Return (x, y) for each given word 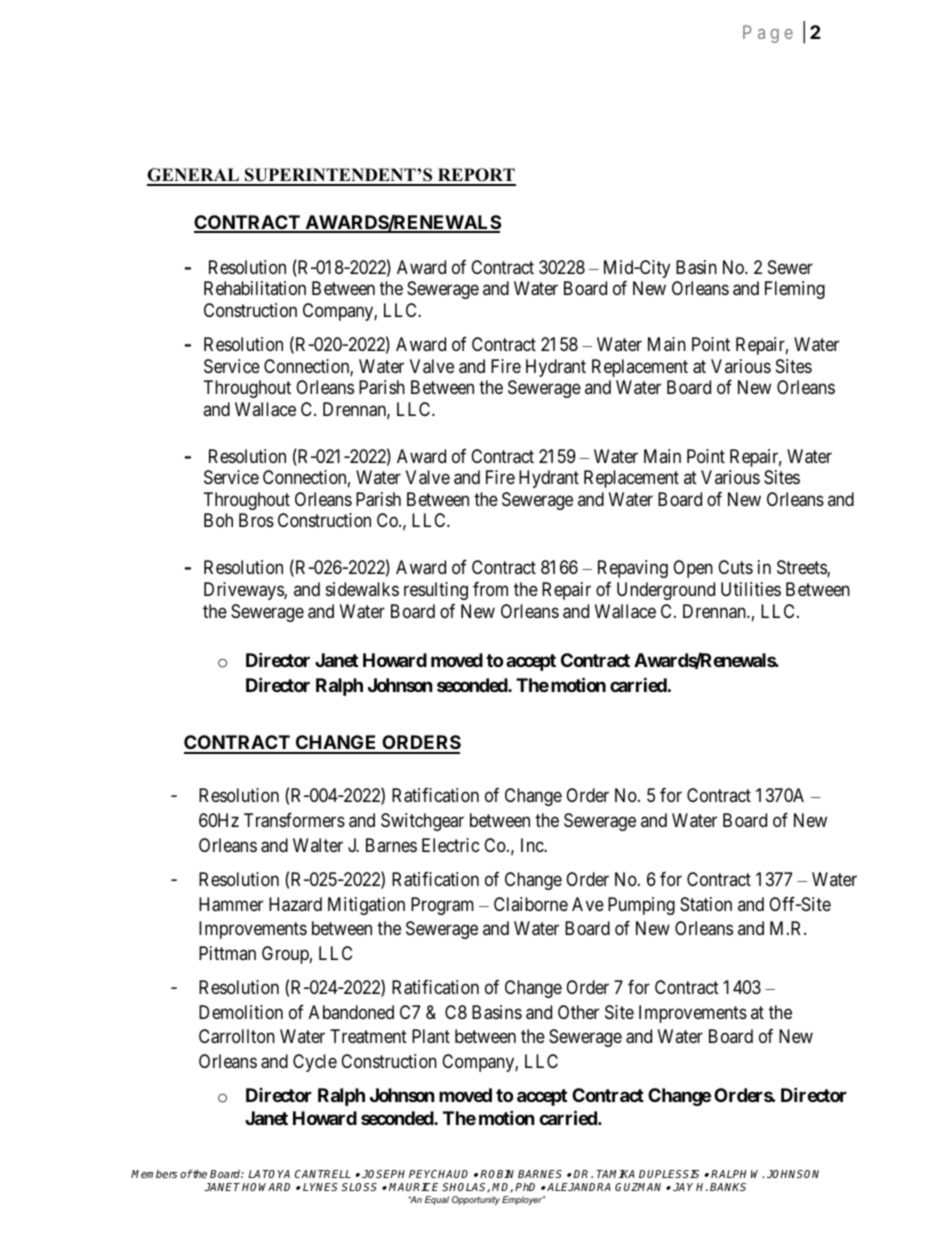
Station (706, 904)
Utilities (751, 589)
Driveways (244, 591)
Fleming (795, 290)
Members (154, 1174)
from (490, 589)
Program (442, 906)
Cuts (735, 567)
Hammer (231, 904)
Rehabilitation (255, 288)
